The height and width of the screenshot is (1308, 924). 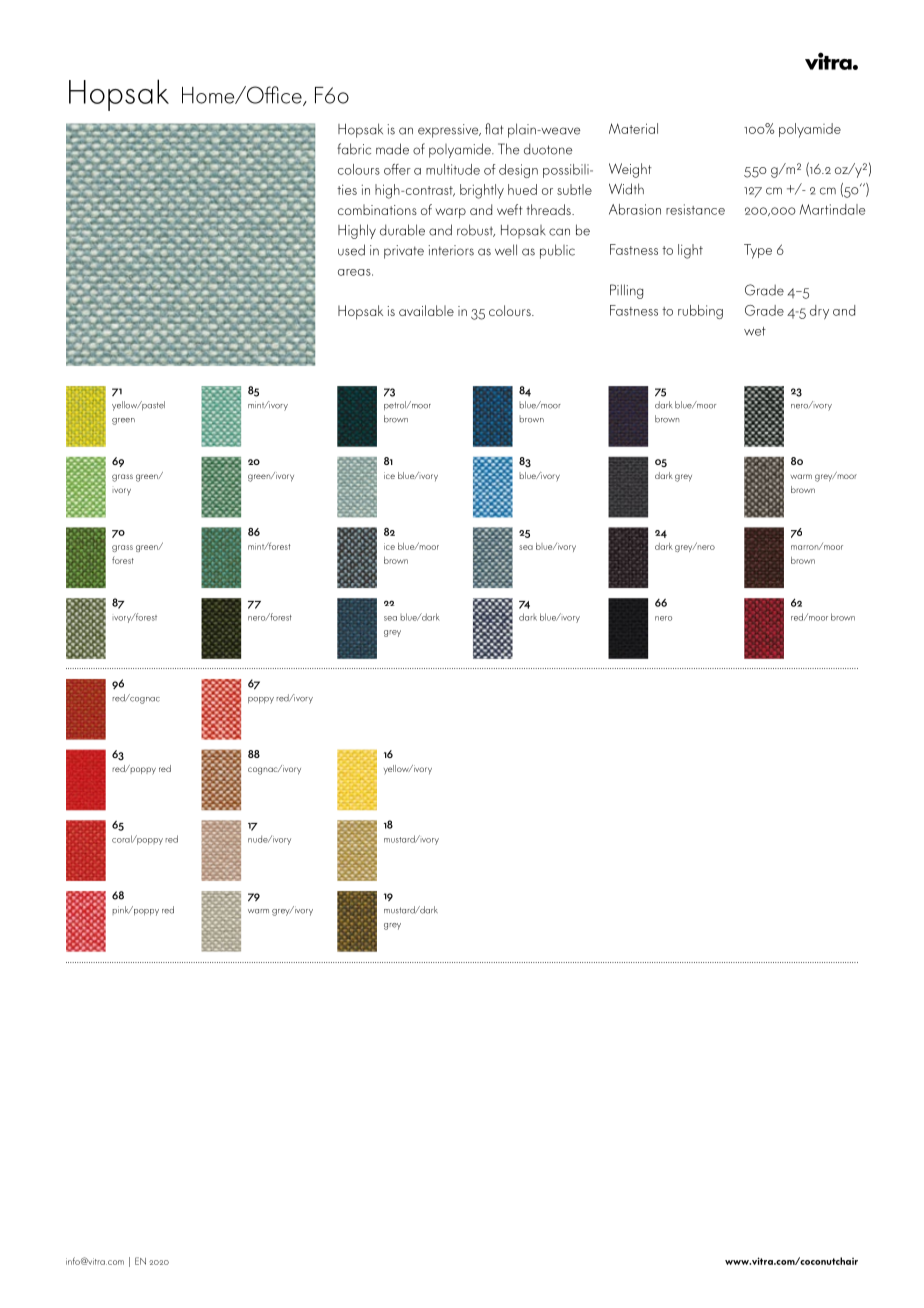 I want to click on combinations, so click(x=377, y=209).
